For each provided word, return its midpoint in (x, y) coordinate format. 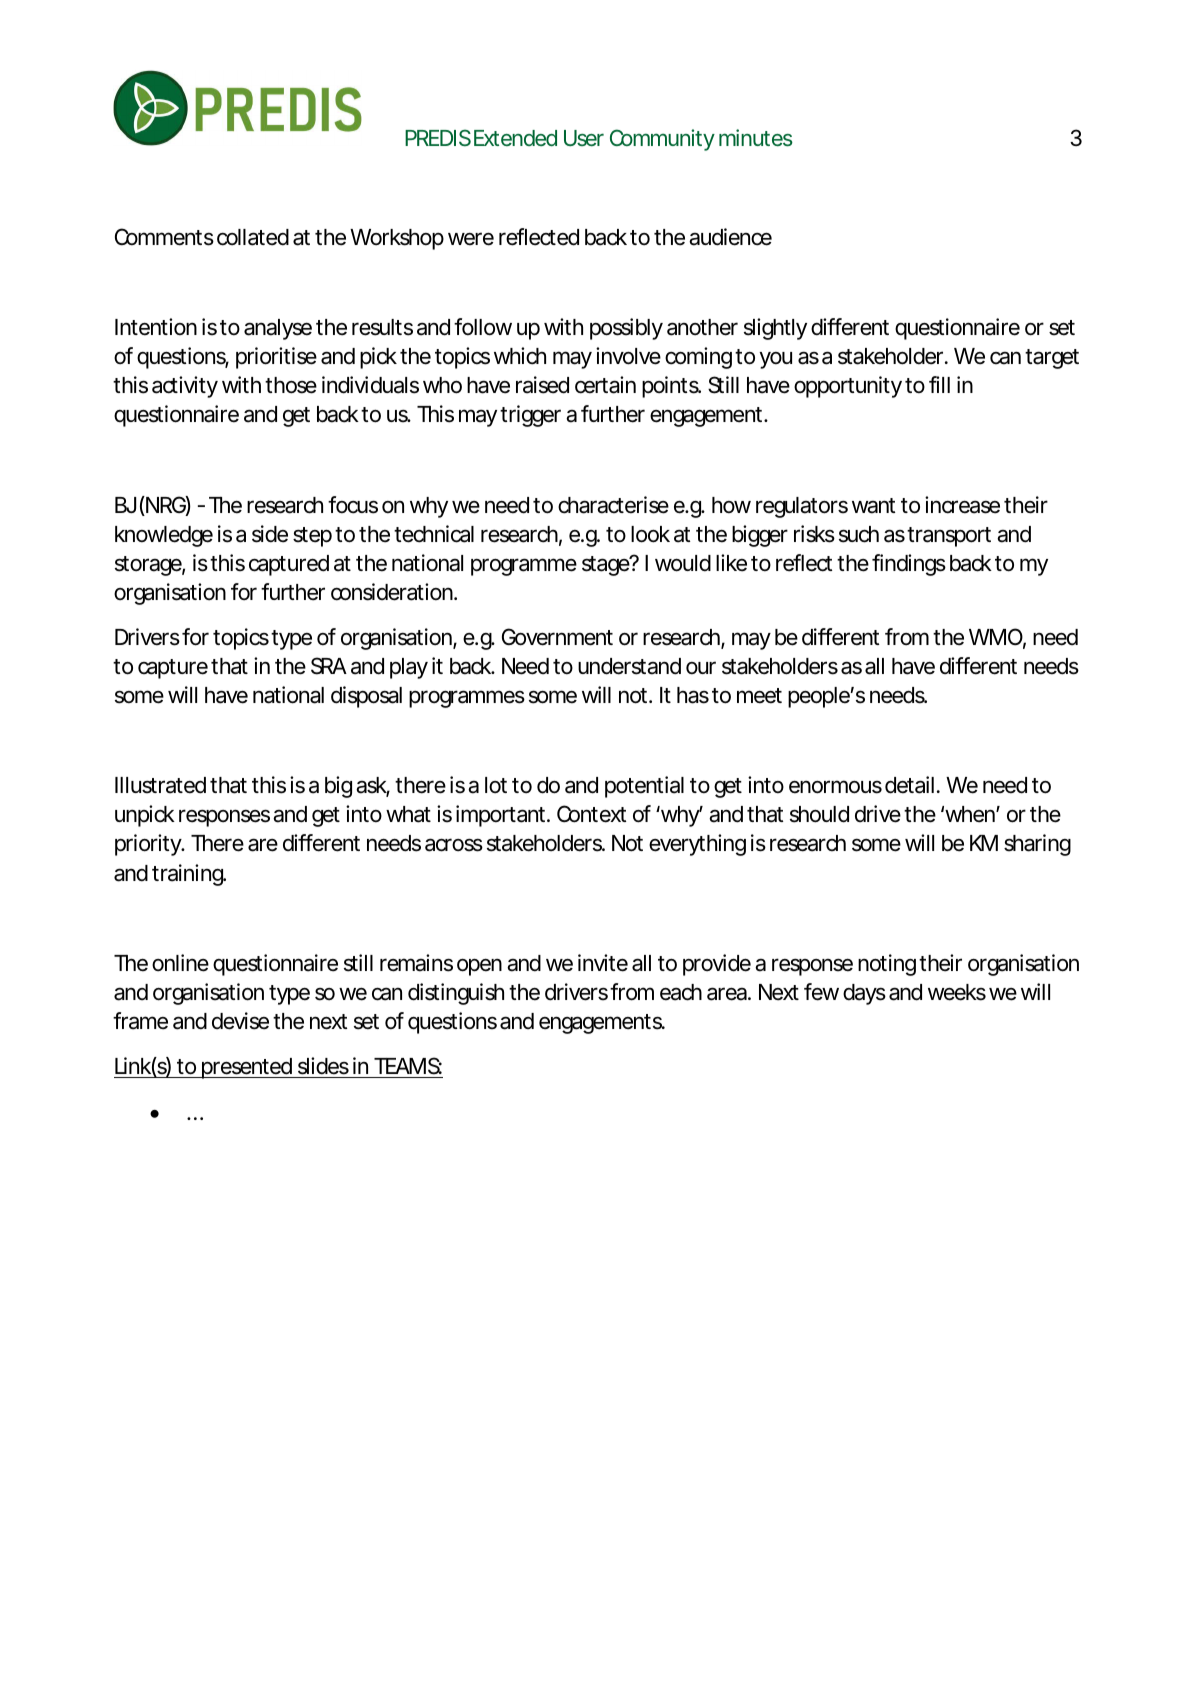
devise (240, 1021)
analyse (278, 329)
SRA (329, 666)
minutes (756, 137)
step (312, 537)
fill (939, 384)
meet (759, 696)
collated (253, 237)
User (584, 138)
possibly (626, 329)
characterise (613, 505)
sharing (1037, 845)
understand (629, 666)
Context (591, 814)
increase (962, 505)
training (188, 875)
